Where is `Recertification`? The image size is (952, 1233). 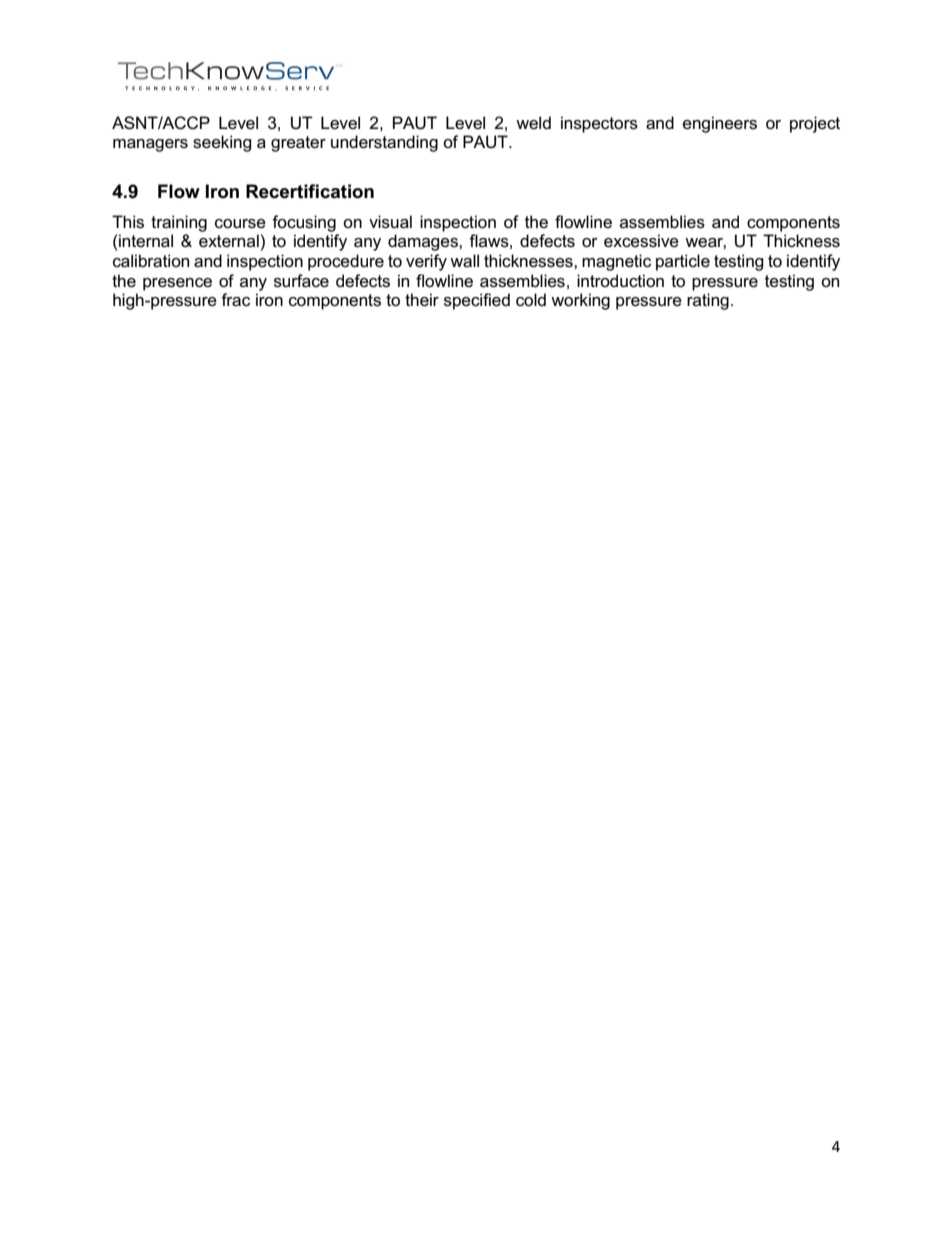 Recertification is located at coordinates (310, 191).
